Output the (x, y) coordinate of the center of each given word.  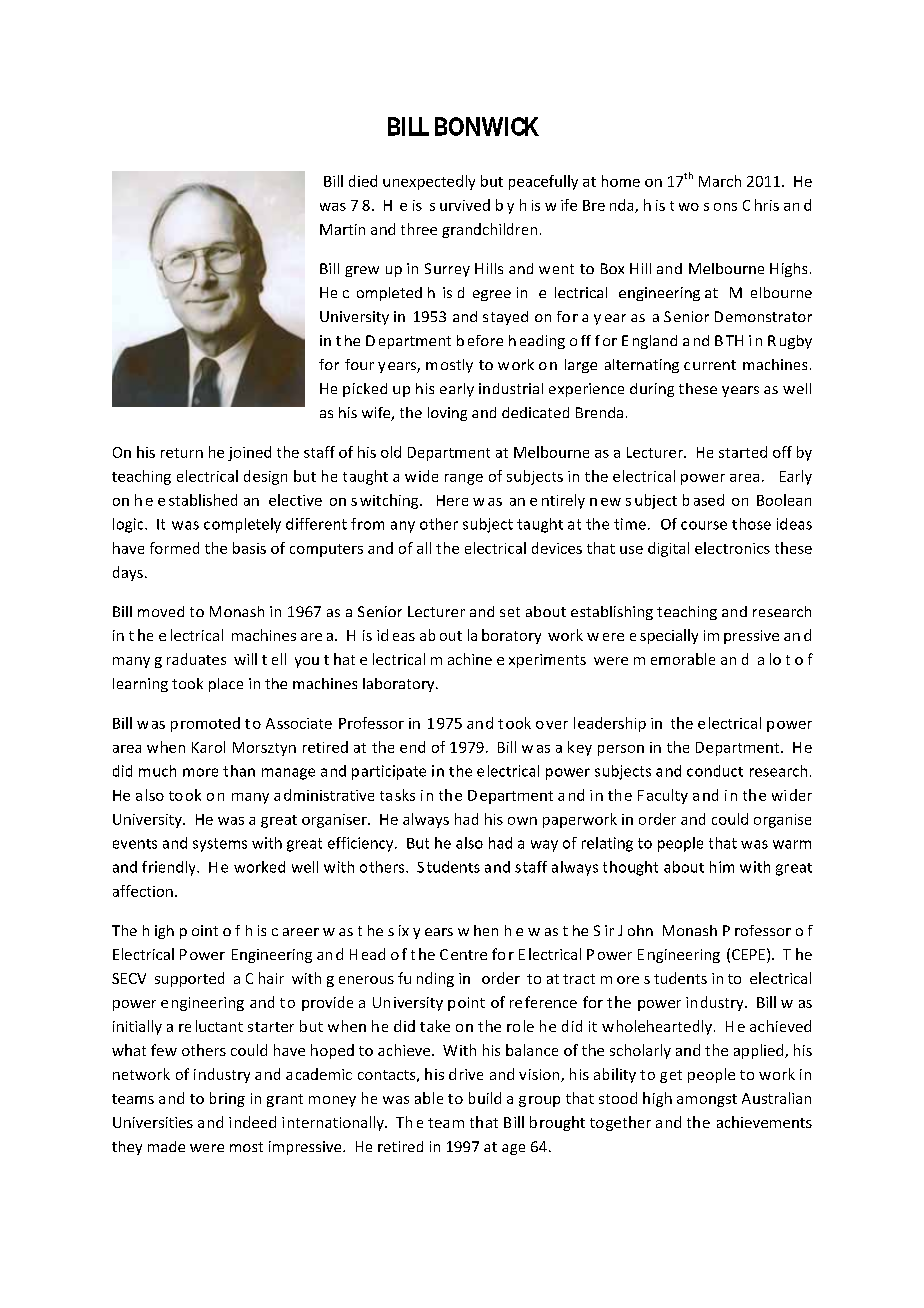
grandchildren (489, 230)
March (720, 181)
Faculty (663, 796)
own (522, 821)
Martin (342, 229)
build (485, 1098)
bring (227, 1099)
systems (220, 845)
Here (452, 500)
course (704, 525)
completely (242, 525)
